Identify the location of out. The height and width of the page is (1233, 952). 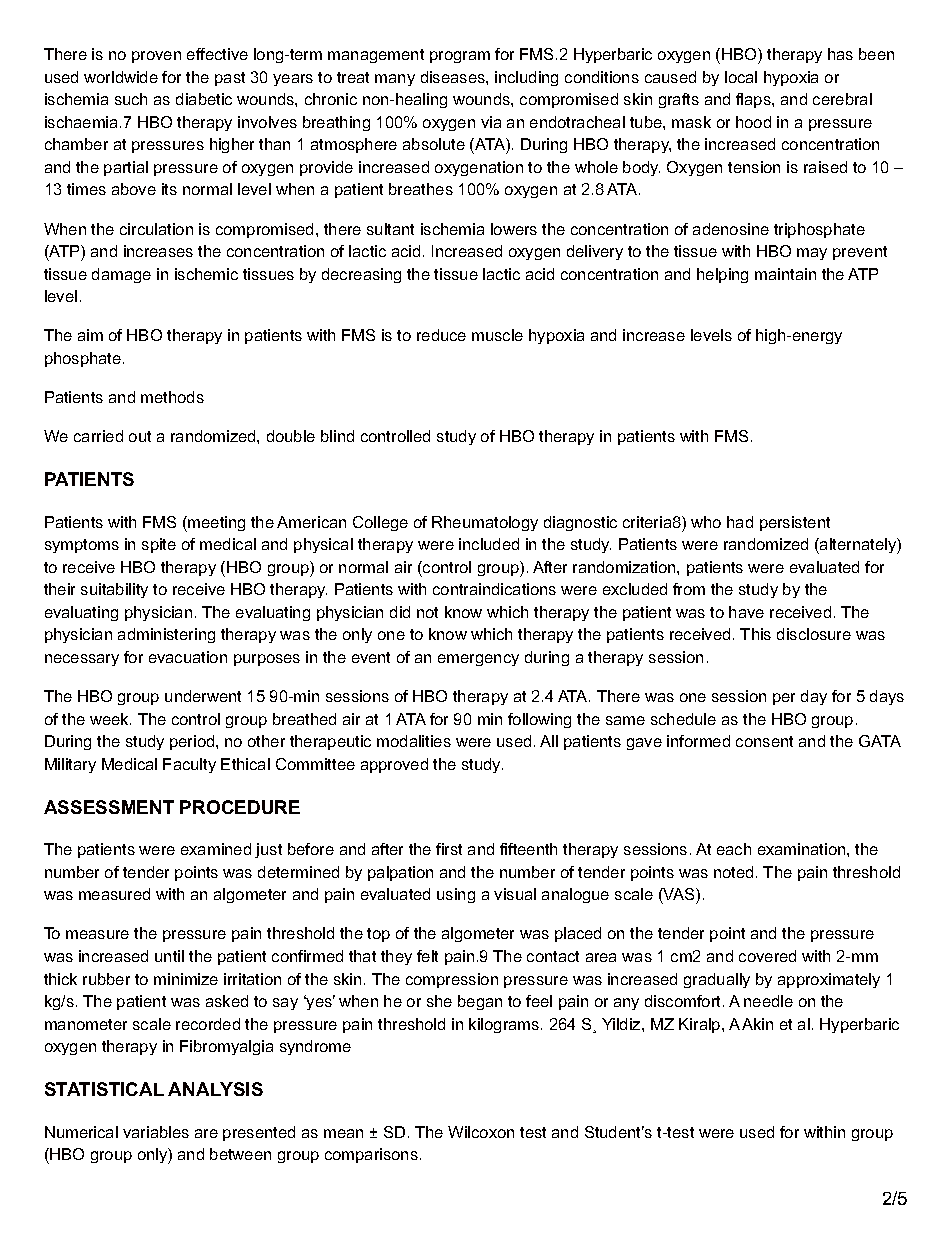
(140, 436).
